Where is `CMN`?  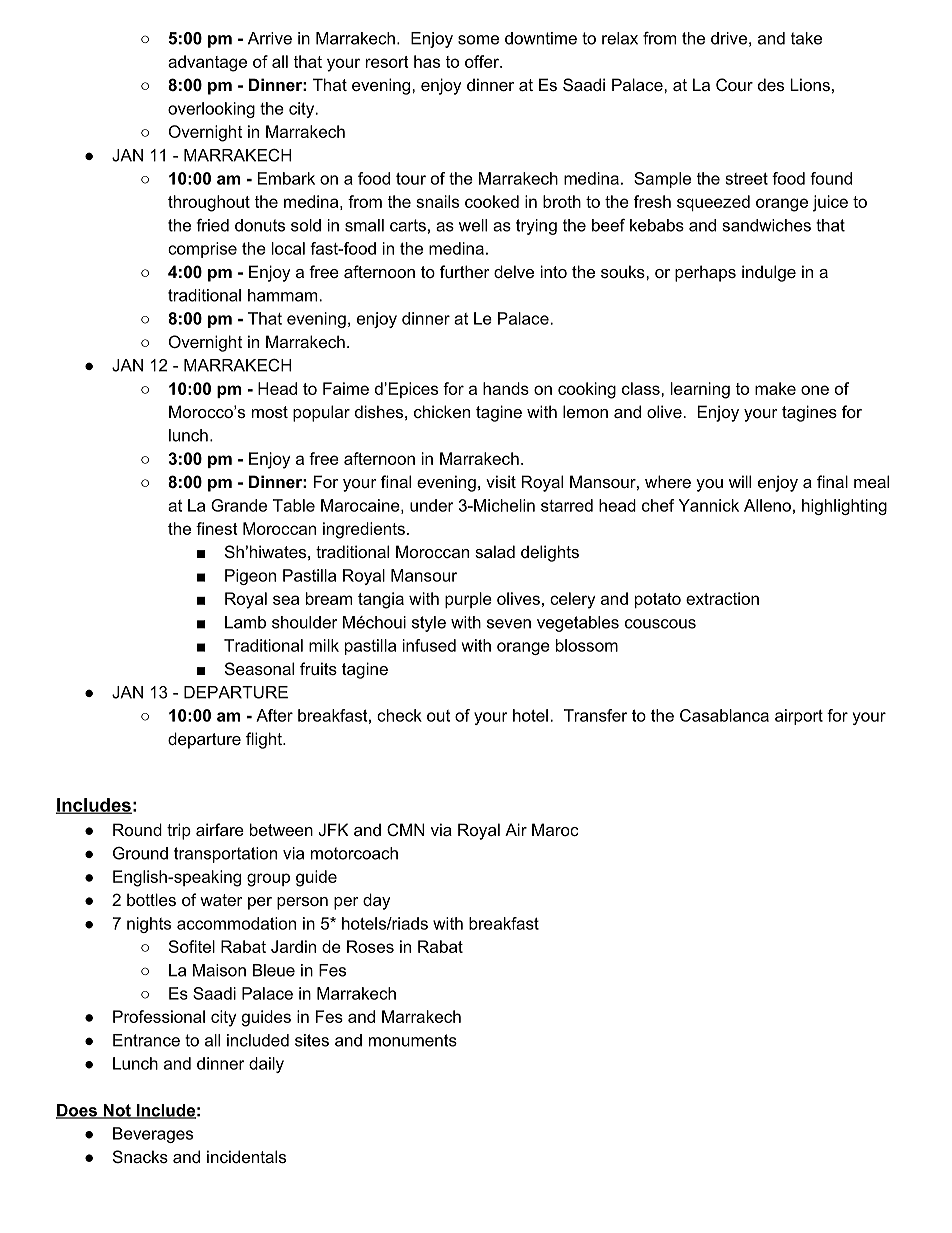 CMN is located at coordinates (406, 829).
